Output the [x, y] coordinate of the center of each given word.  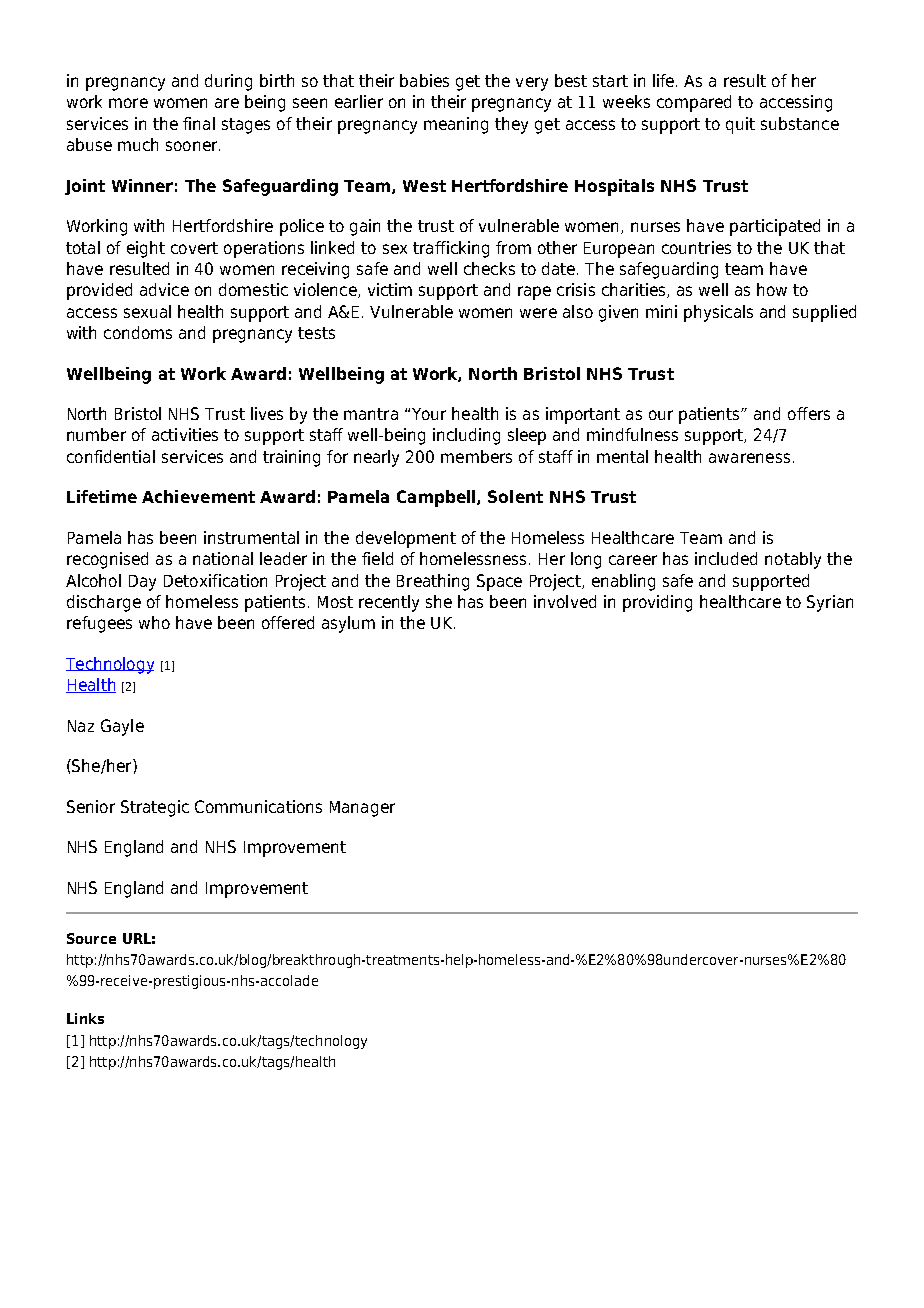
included [726, 558]
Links [85, 1018]
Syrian [830, 603]
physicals [718, 313]
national [223, 558]
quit [740, 125]
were [538, 313]
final [199, 123]
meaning [456, 125]
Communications [258, 806]
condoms [138, 332]
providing [657, 603]
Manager [362, 809]
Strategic [155, 808]
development [406, 539]
